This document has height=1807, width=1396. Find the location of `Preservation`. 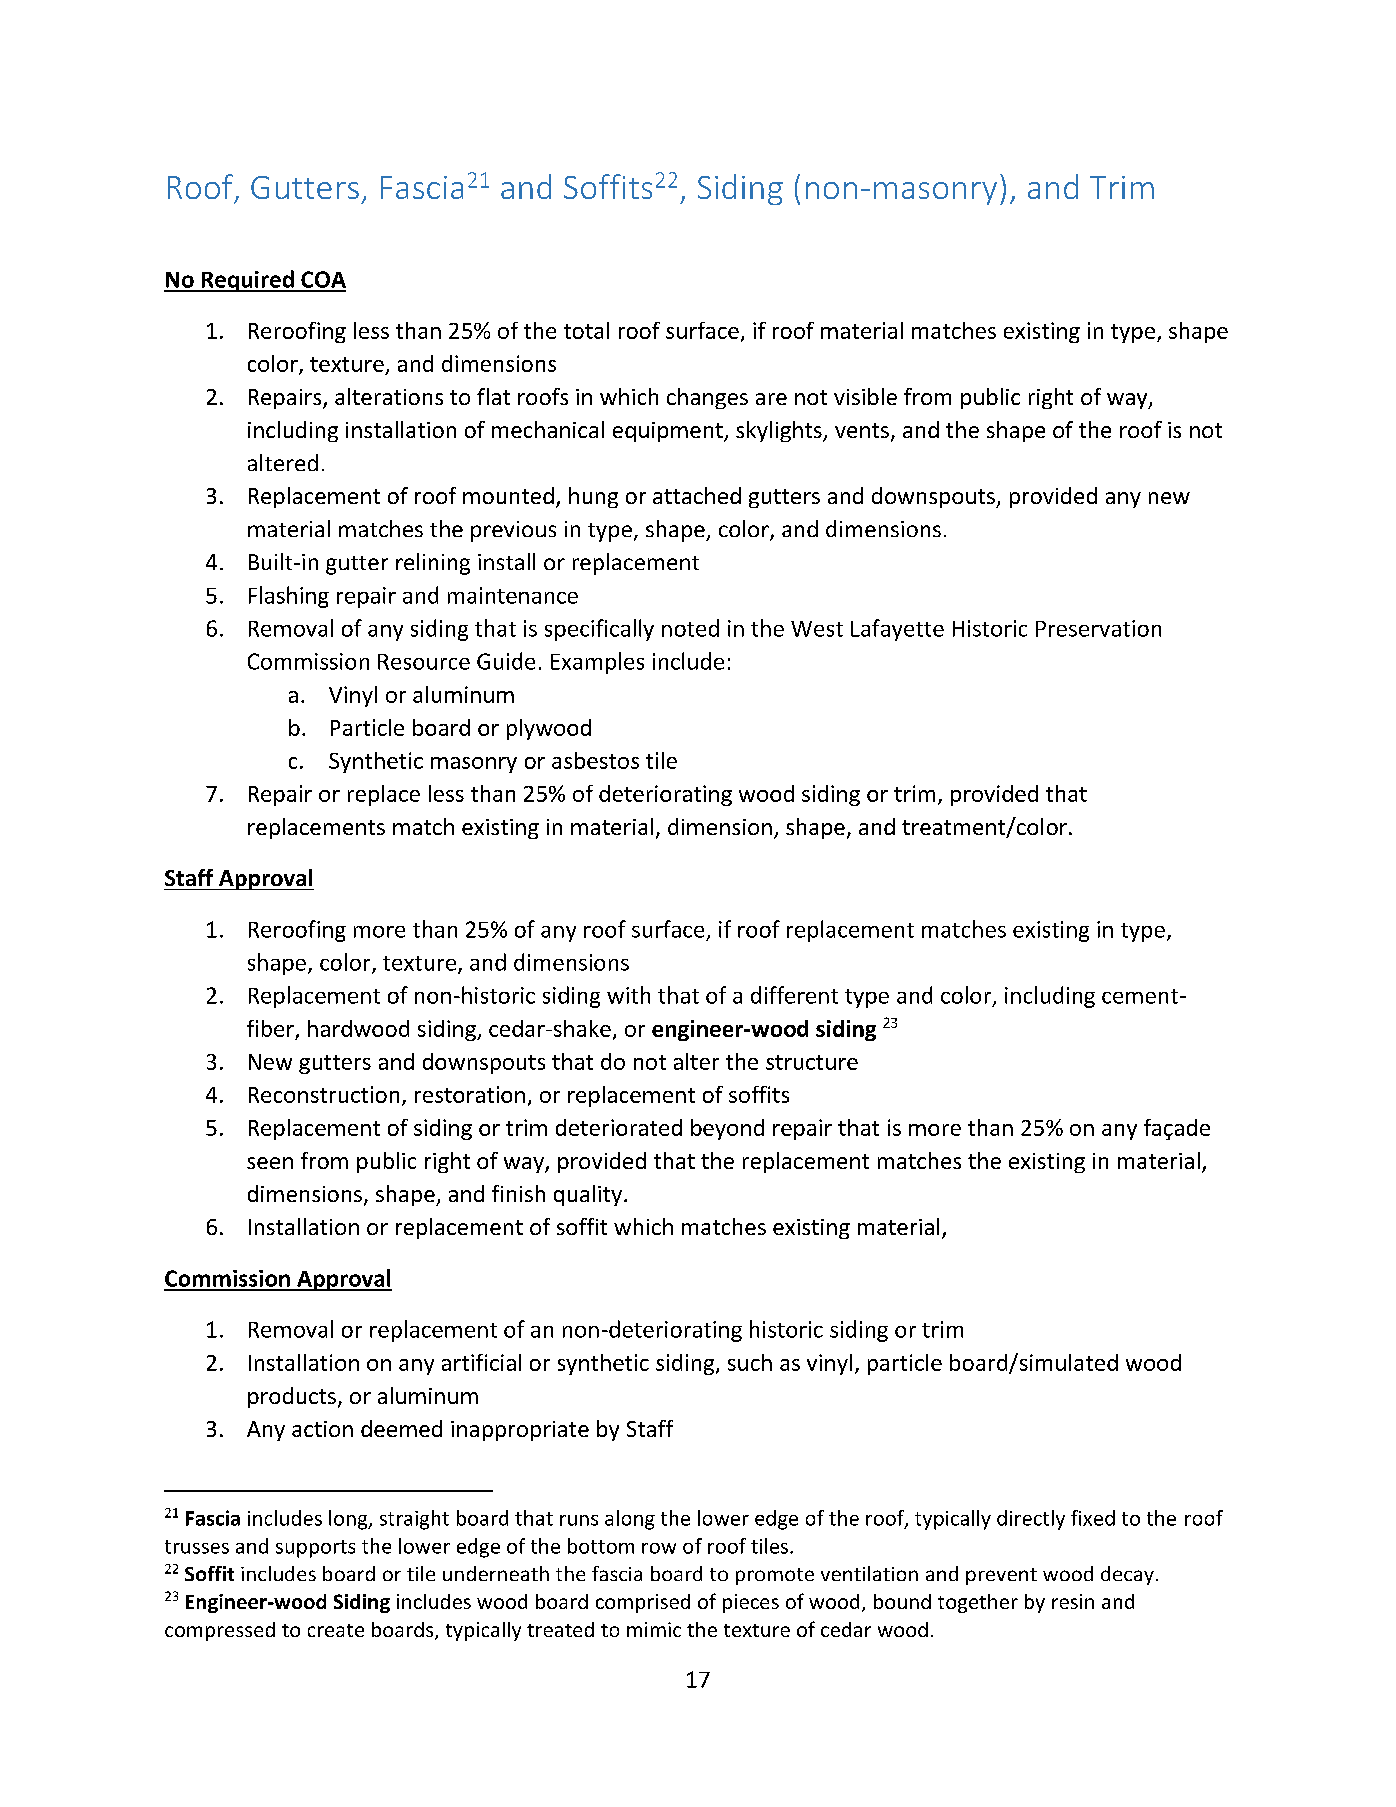

Preservation is located at coordinates (1098, 628).
